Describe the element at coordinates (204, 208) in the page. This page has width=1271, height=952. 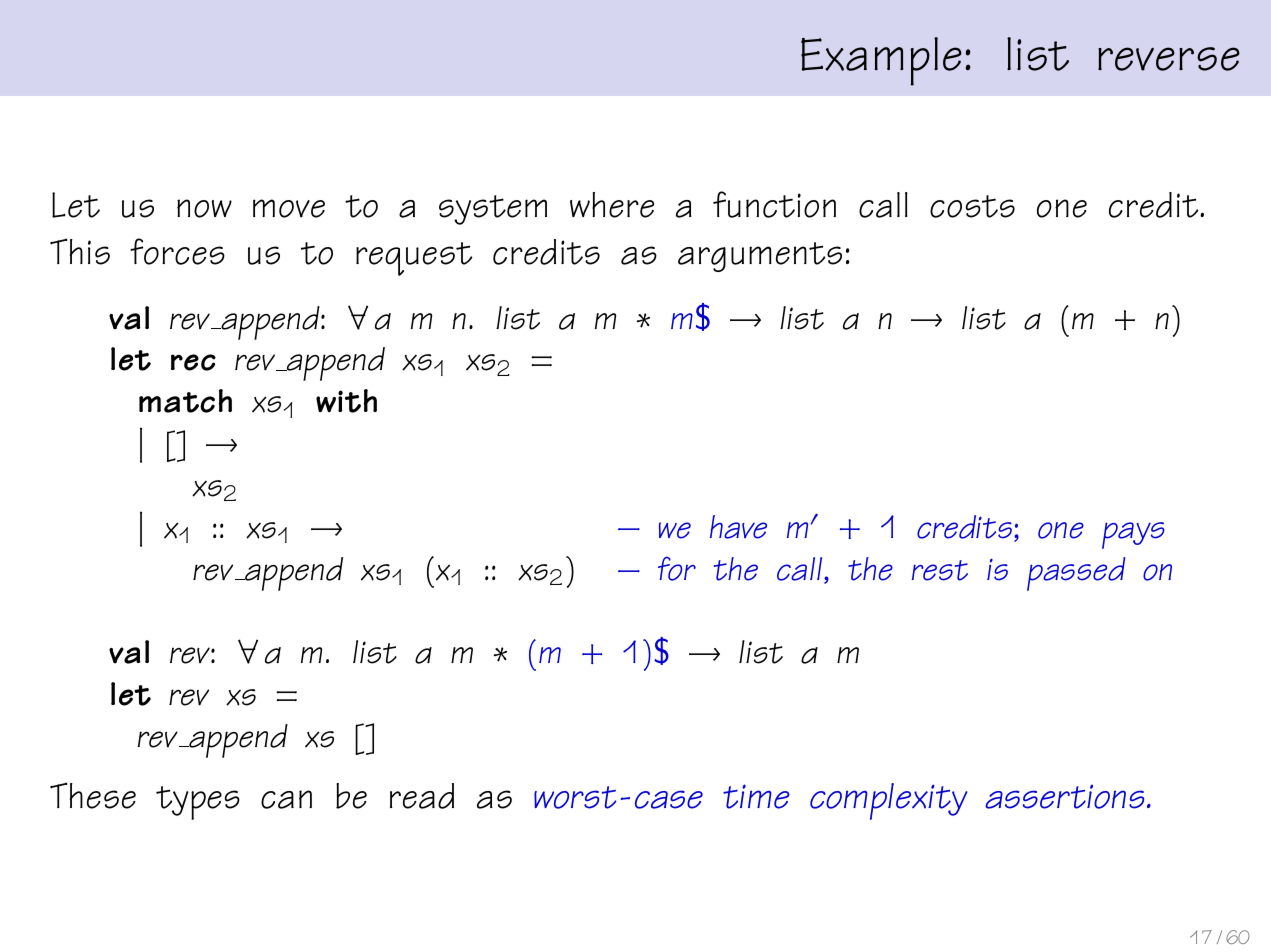
I see `now` at that location.
